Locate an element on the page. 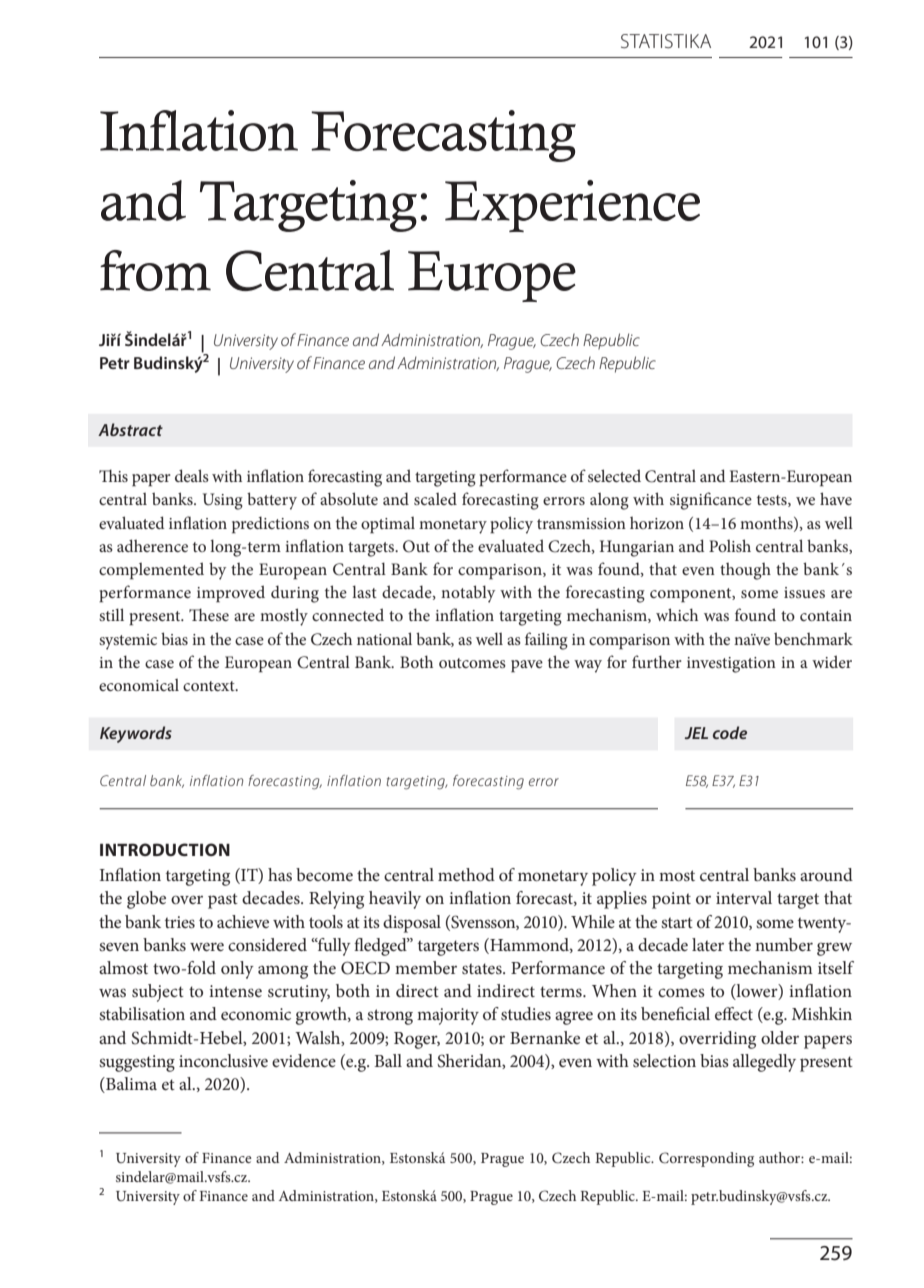 The image size is (924, 1288). scaled is located at coordinates (435, 498).
